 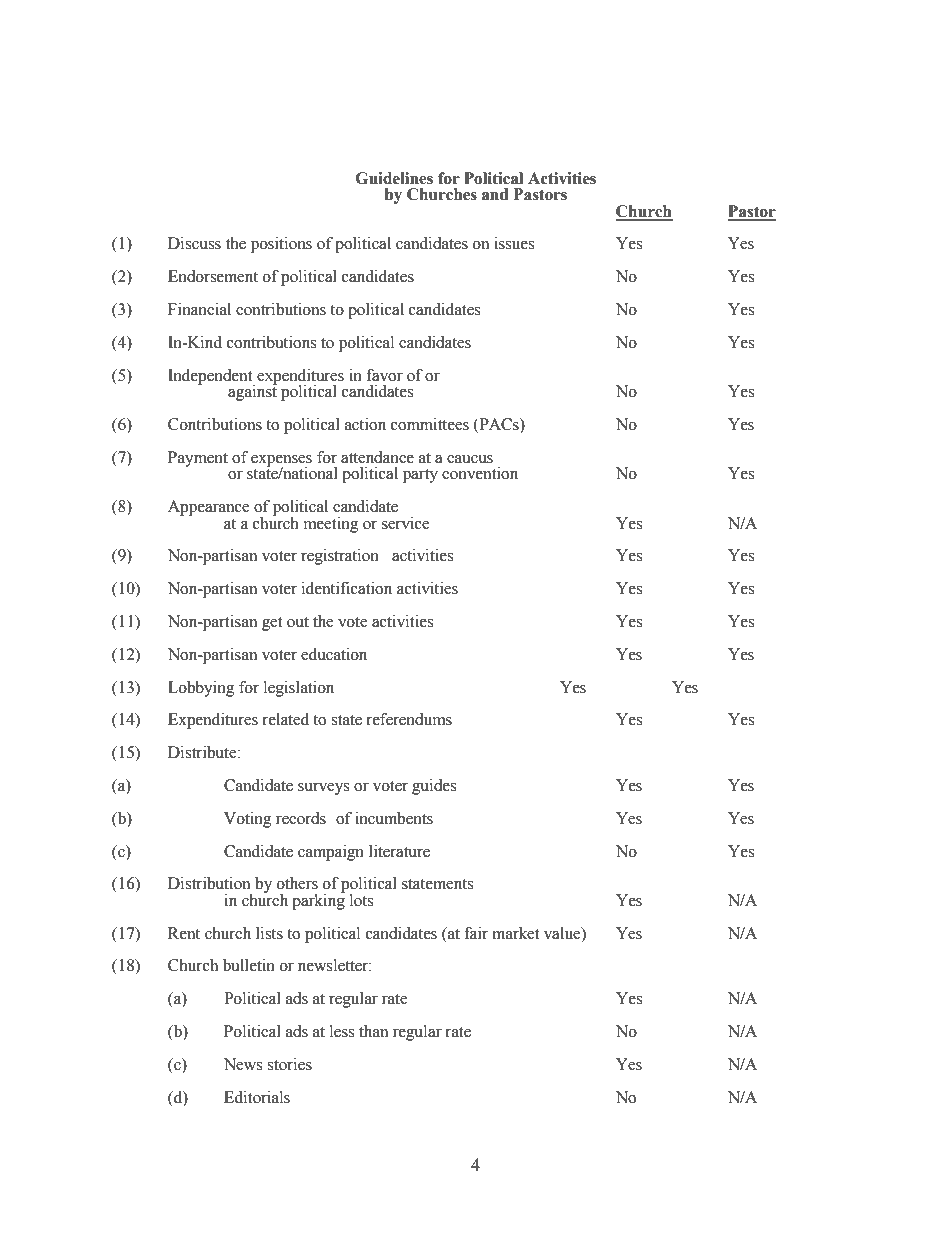 I want to click on Guidelines, so click(x=394, y=178).
